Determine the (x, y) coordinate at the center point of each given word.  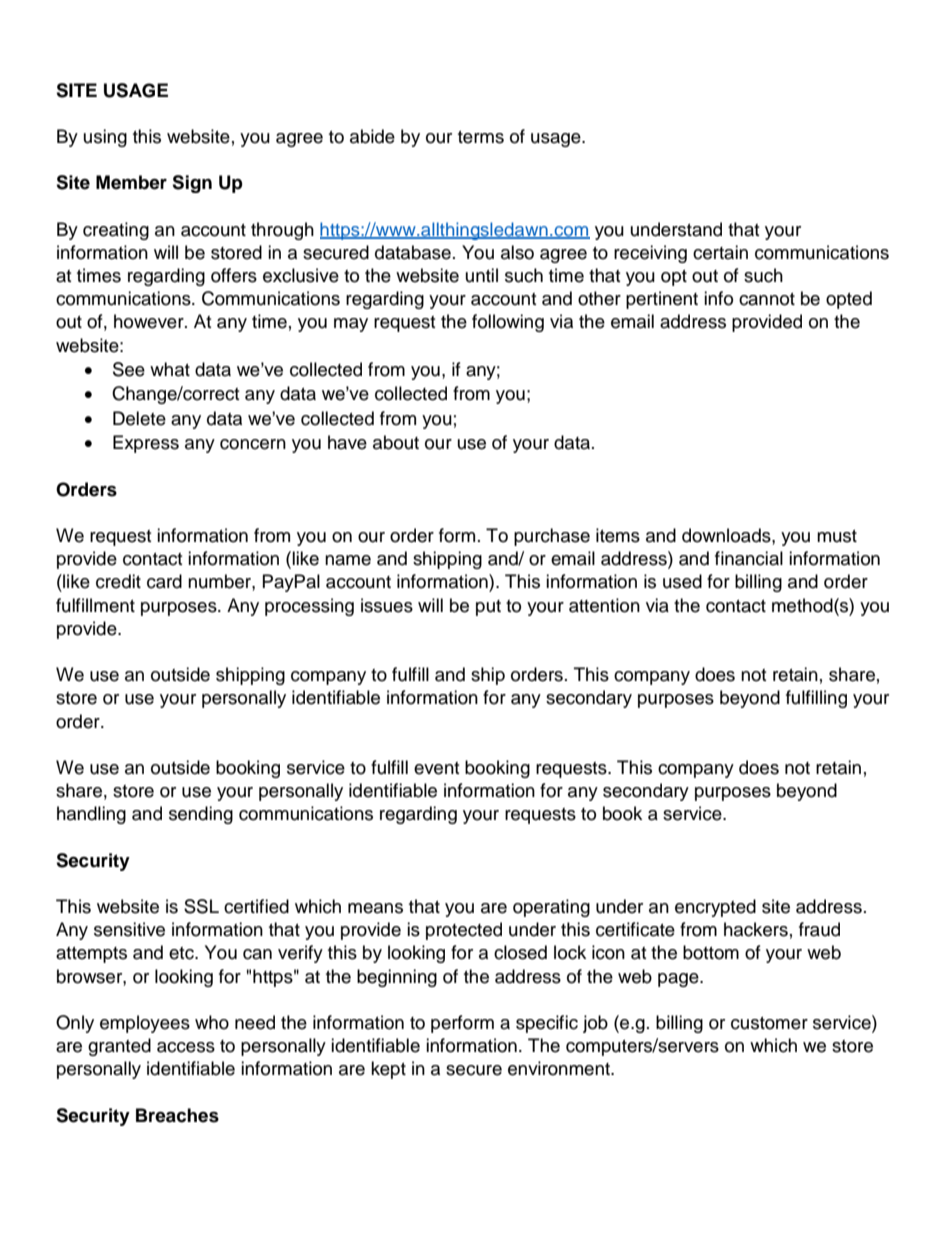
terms (481, 137)
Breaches (177, 1115)
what (170, 369)
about (396, 442)
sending (201, 815)
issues (387, 605)
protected (464, 931)
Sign (192, 184)
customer (769, 1023)
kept (388, 1070)
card (164, 581)
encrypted (715, 908)
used (682, 581)
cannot (767, 299)
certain (720, 252)
